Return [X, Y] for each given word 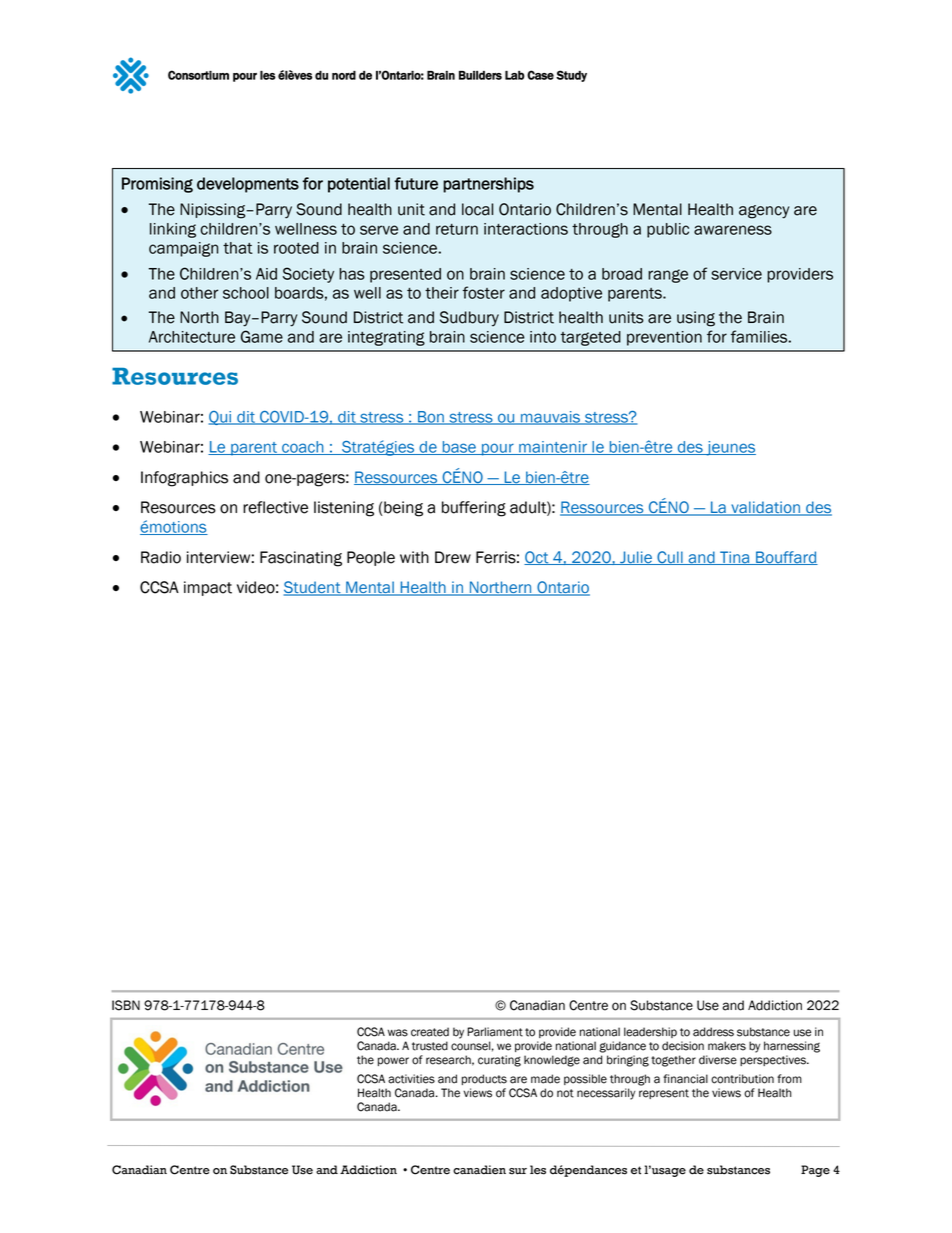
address [713, 1032]
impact [208, 588]
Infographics [184, 479]
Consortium [198, 75]
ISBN [126, 1005]
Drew [453, 557]
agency [764, 212]
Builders [480, 75]
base [459, 448]
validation [766, 508]
